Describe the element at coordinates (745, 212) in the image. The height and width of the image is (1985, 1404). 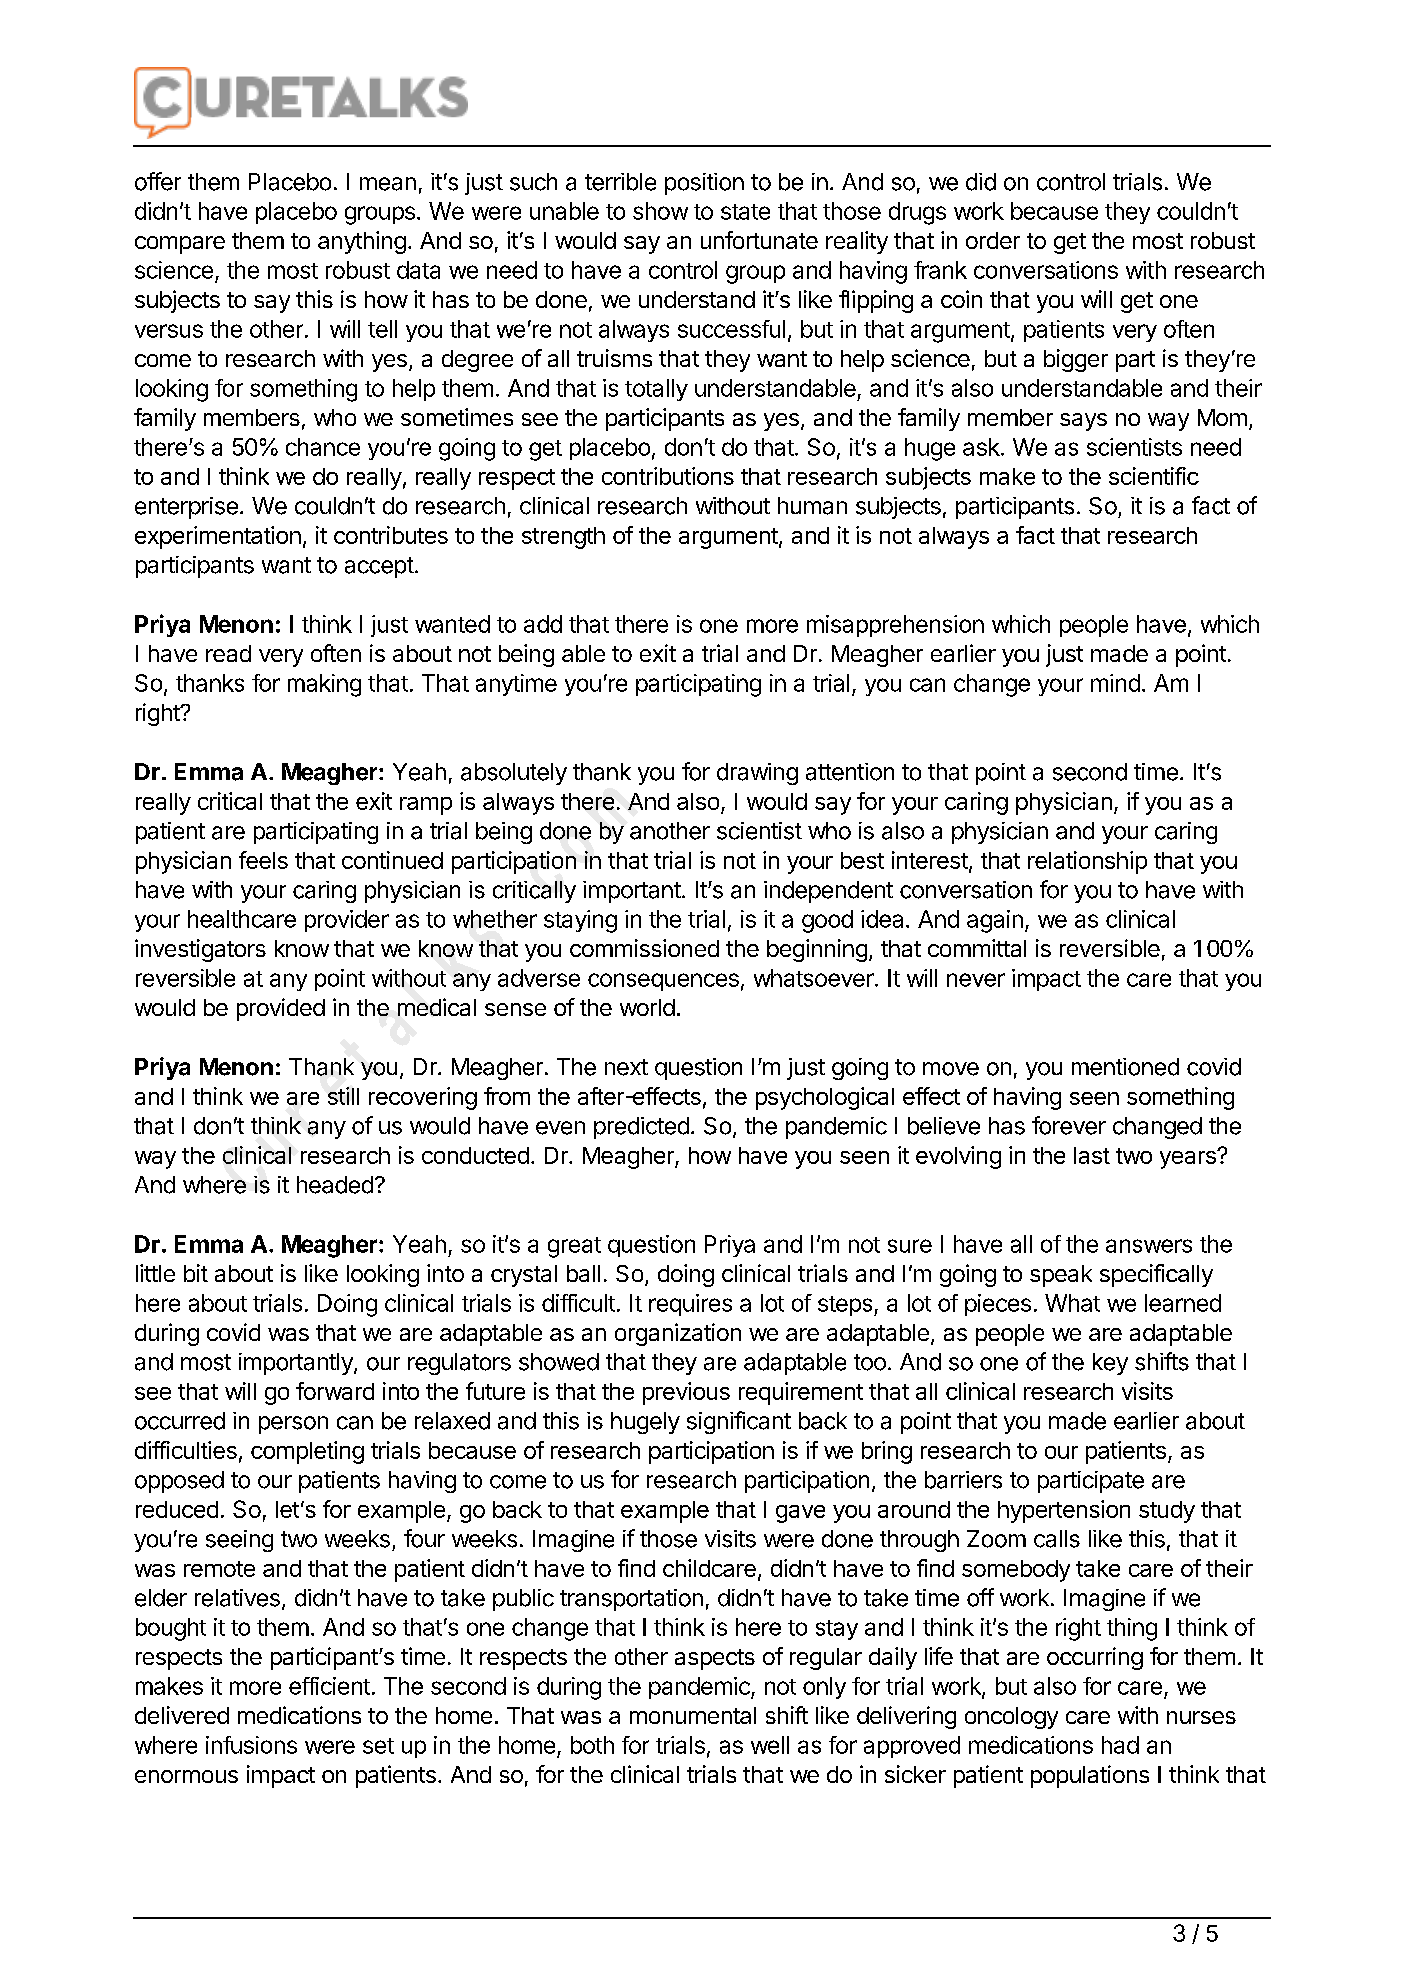
I see `state` at that location.
